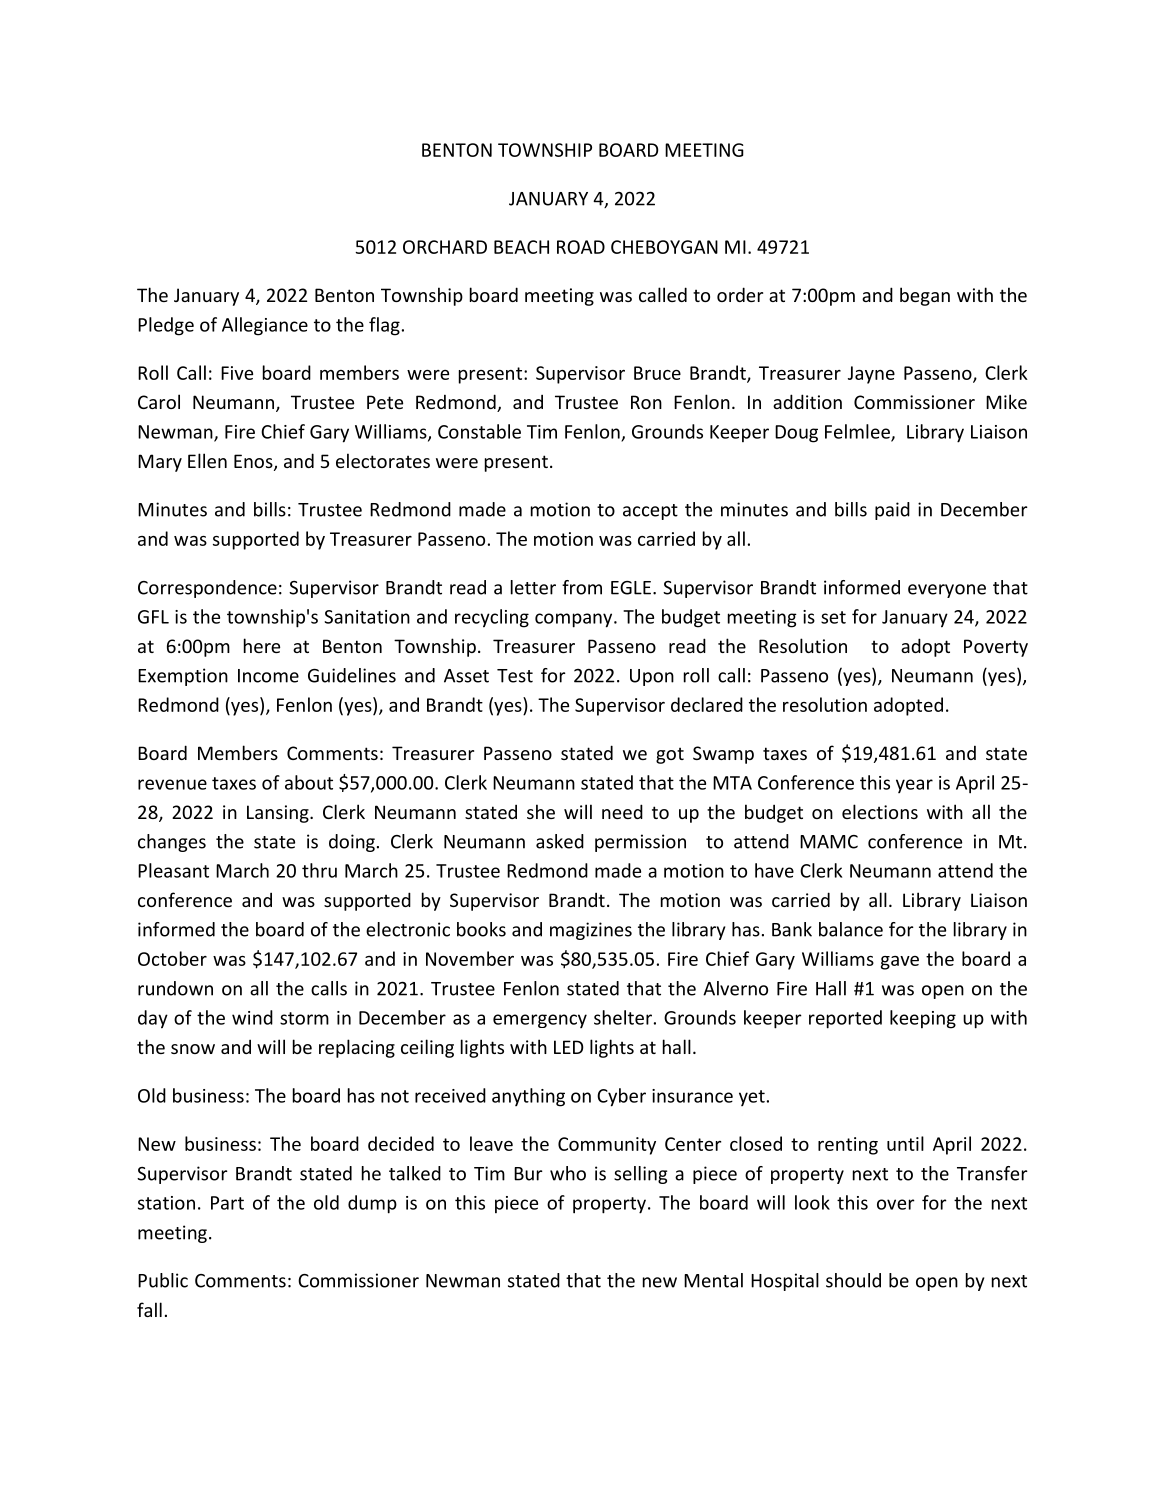  I want to click on Allegiance, so click(265, 326).
